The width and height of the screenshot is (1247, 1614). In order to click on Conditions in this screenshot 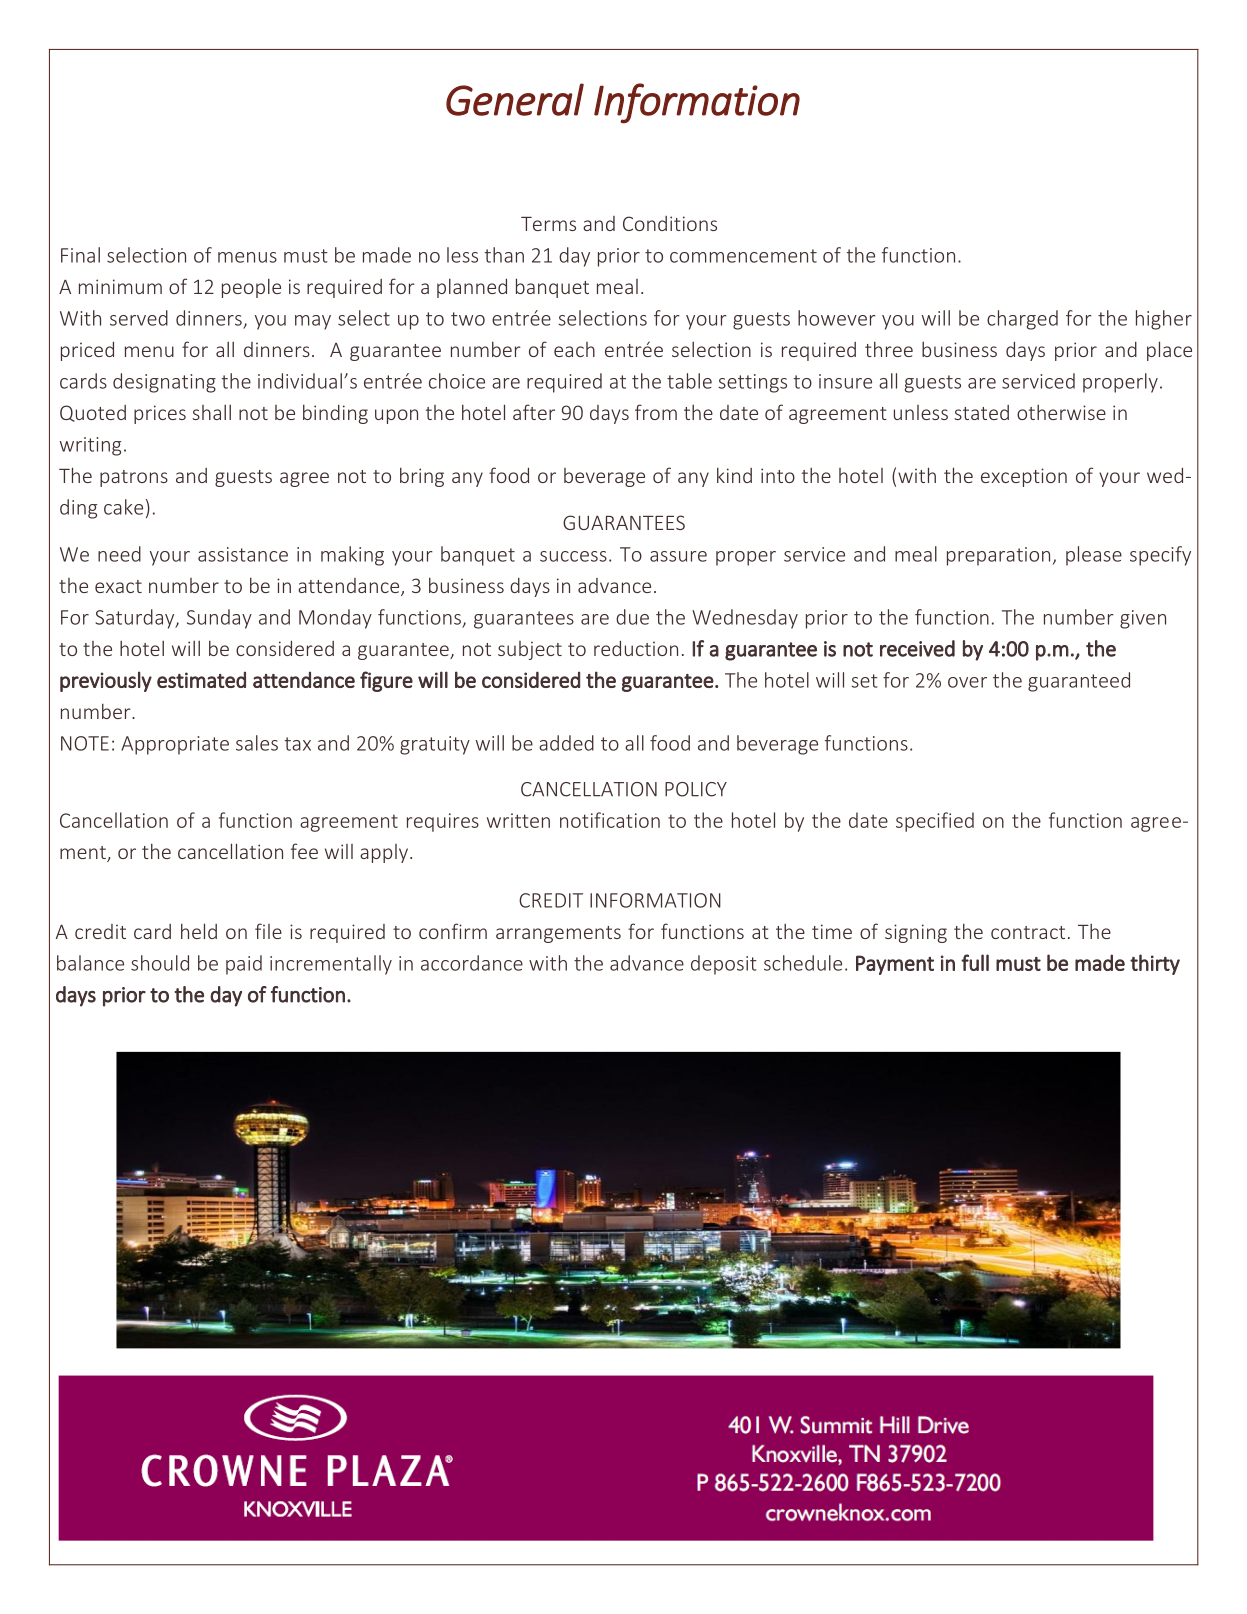, I will do `click(670, 223)`.
